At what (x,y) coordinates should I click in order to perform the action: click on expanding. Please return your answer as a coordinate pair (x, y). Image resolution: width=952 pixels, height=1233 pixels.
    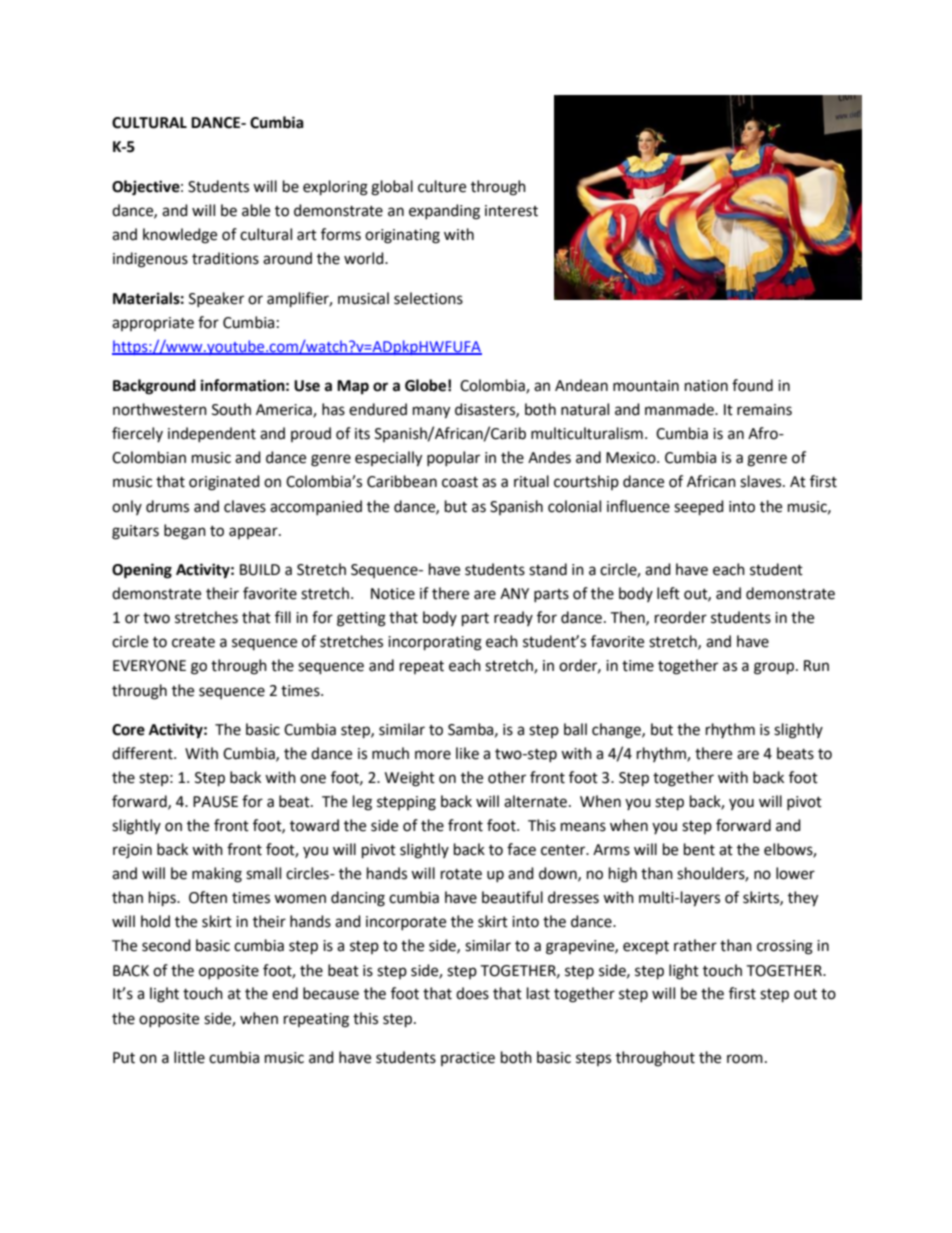
    Looking at the image, I should click on (444, 212).
